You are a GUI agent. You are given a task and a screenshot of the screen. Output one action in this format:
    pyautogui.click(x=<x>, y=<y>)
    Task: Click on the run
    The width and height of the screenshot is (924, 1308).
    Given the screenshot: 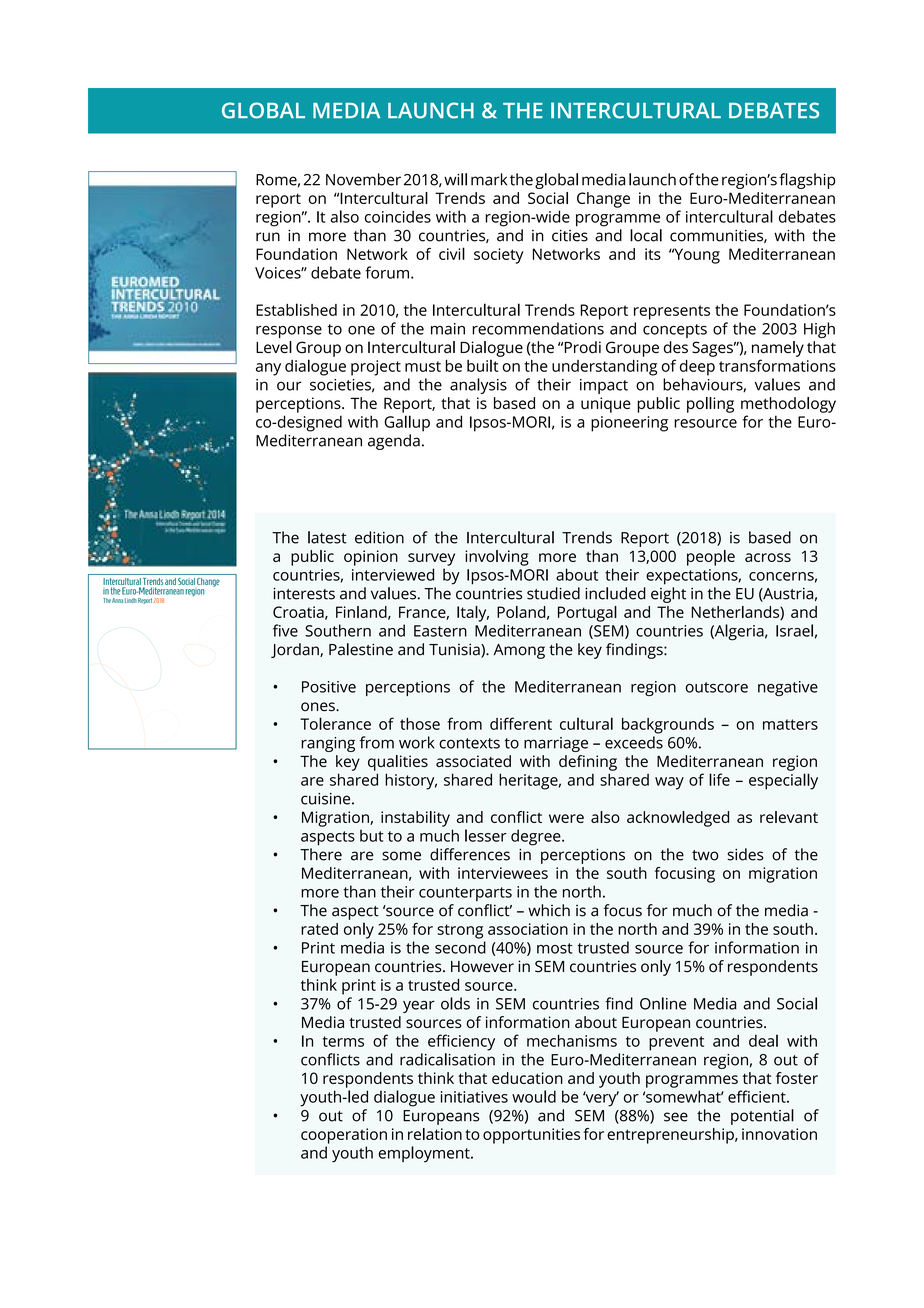 What is the action you would take?
    pyautogui.click(x=268, y=237)
